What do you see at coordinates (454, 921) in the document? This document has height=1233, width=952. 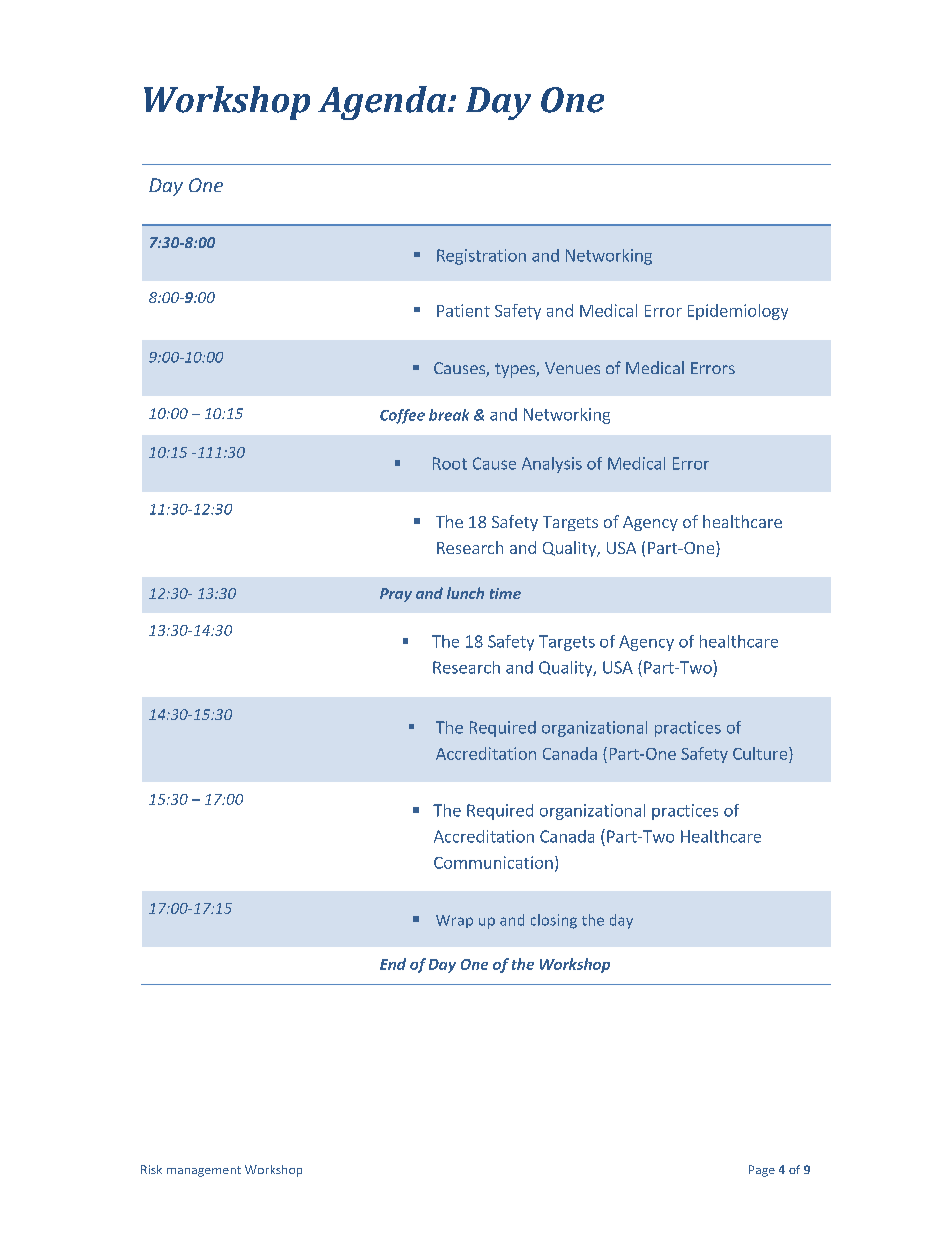 I see `Wrap` at bounding box center [454, 921].
